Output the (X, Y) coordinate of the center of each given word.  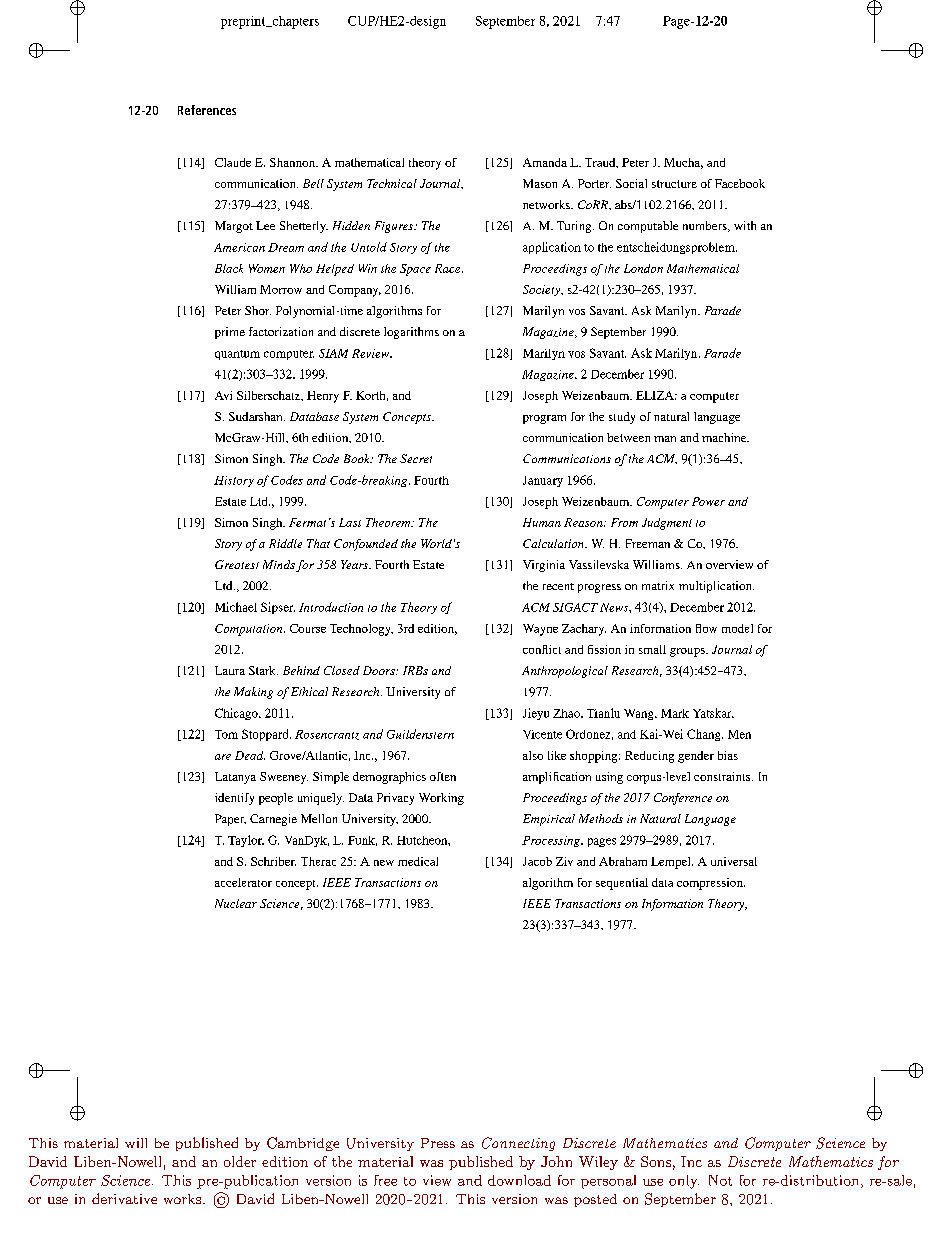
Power (708, 501)
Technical (392, 183)
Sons (656, 1161)
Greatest (237, 564)
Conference (683, 799)
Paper (230, 820)
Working (441, 799)
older (240, 1161)
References (207, 110)
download (519, 1180)
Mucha (683, 163)
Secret (416, 458)
